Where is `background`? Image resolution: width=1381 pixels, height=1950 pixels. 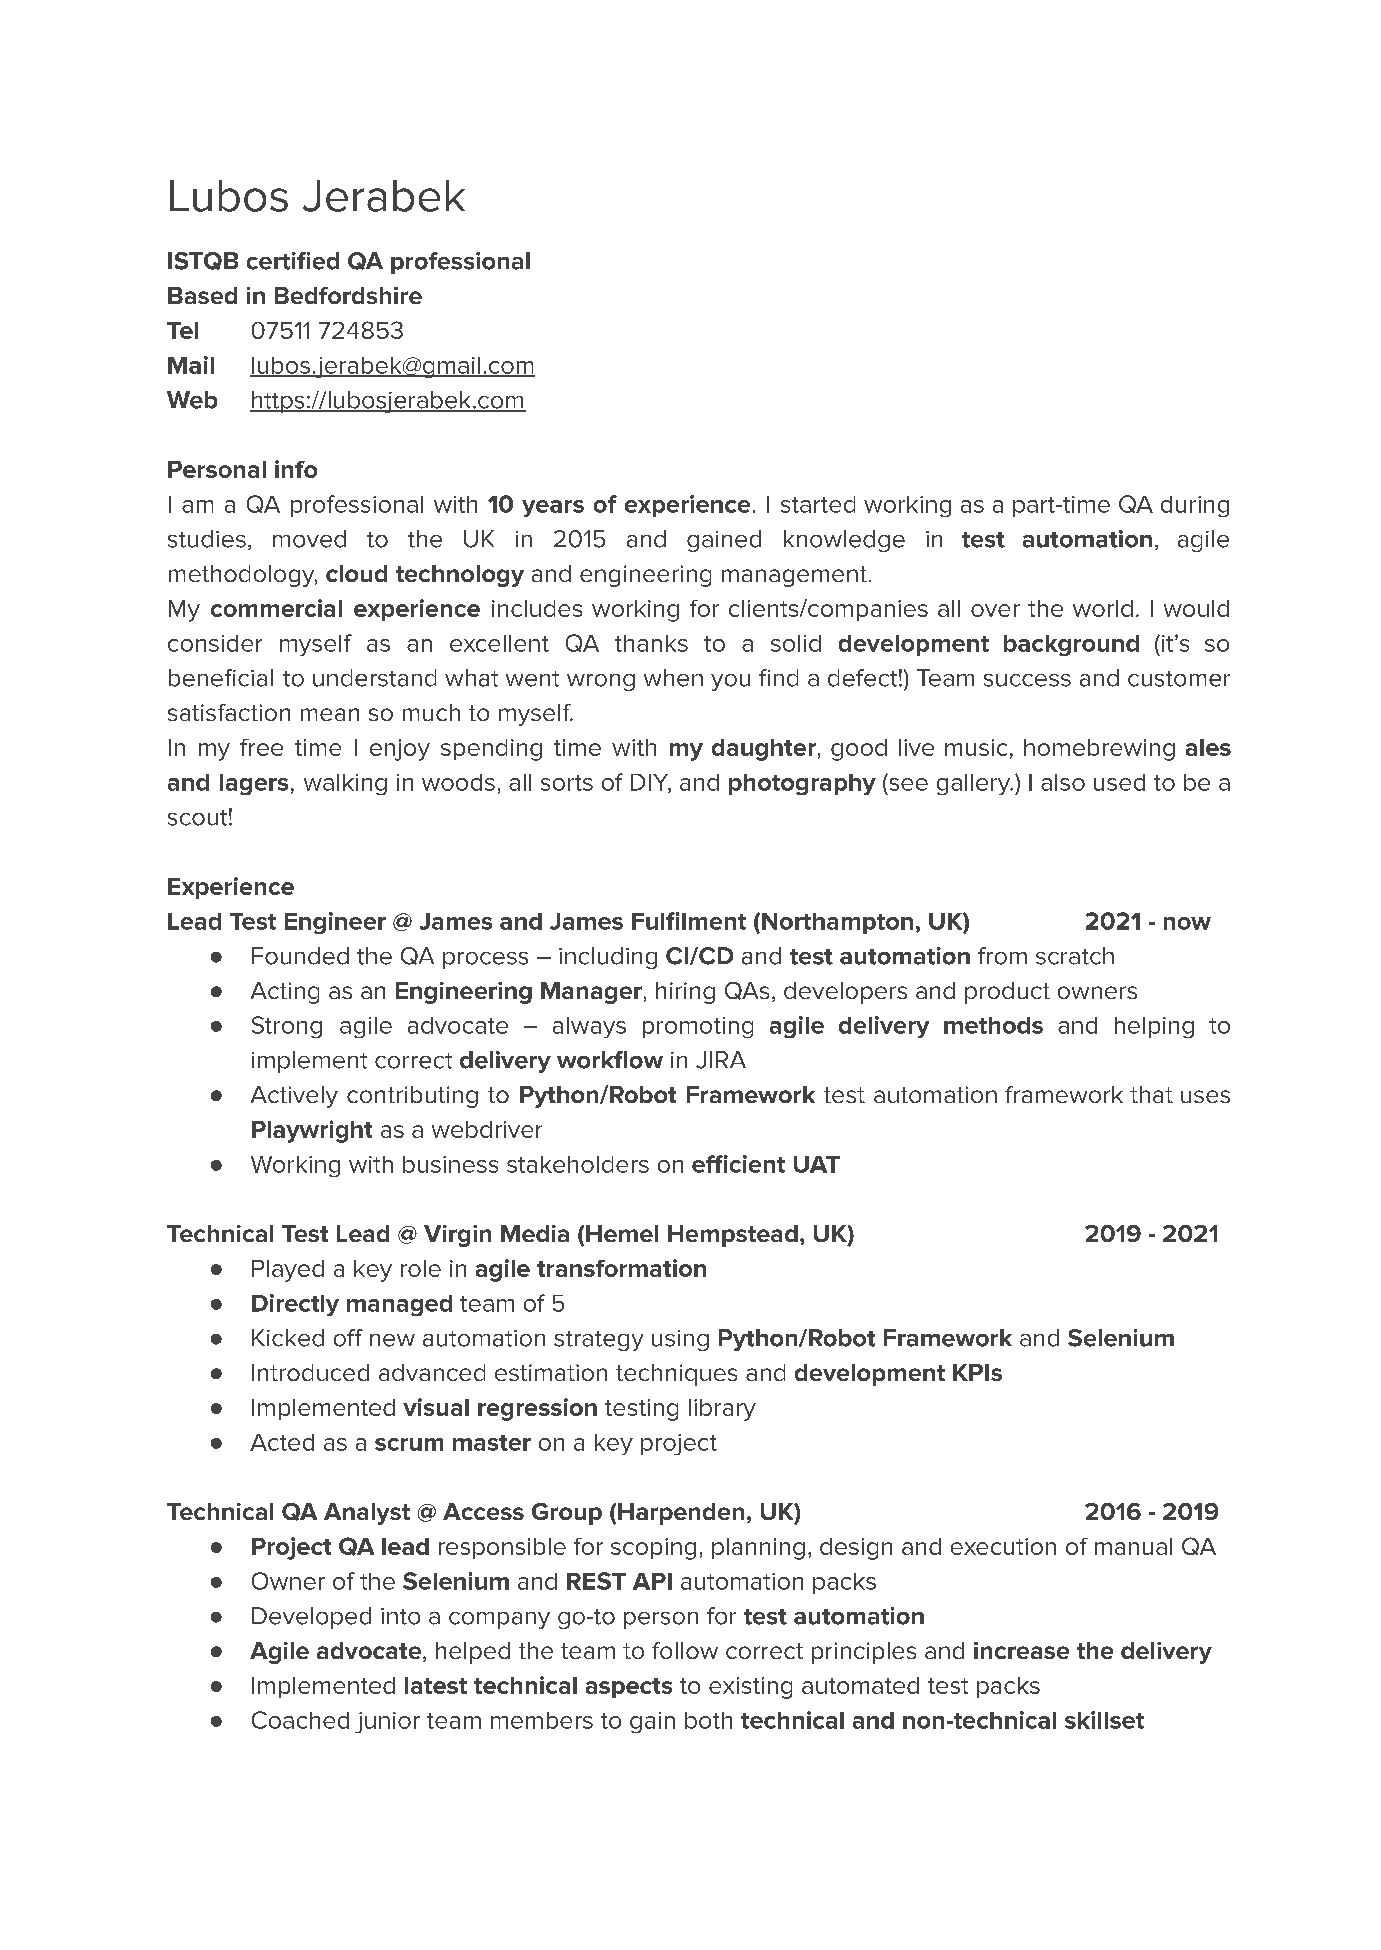 background is located at coordinates (1071, 645).
